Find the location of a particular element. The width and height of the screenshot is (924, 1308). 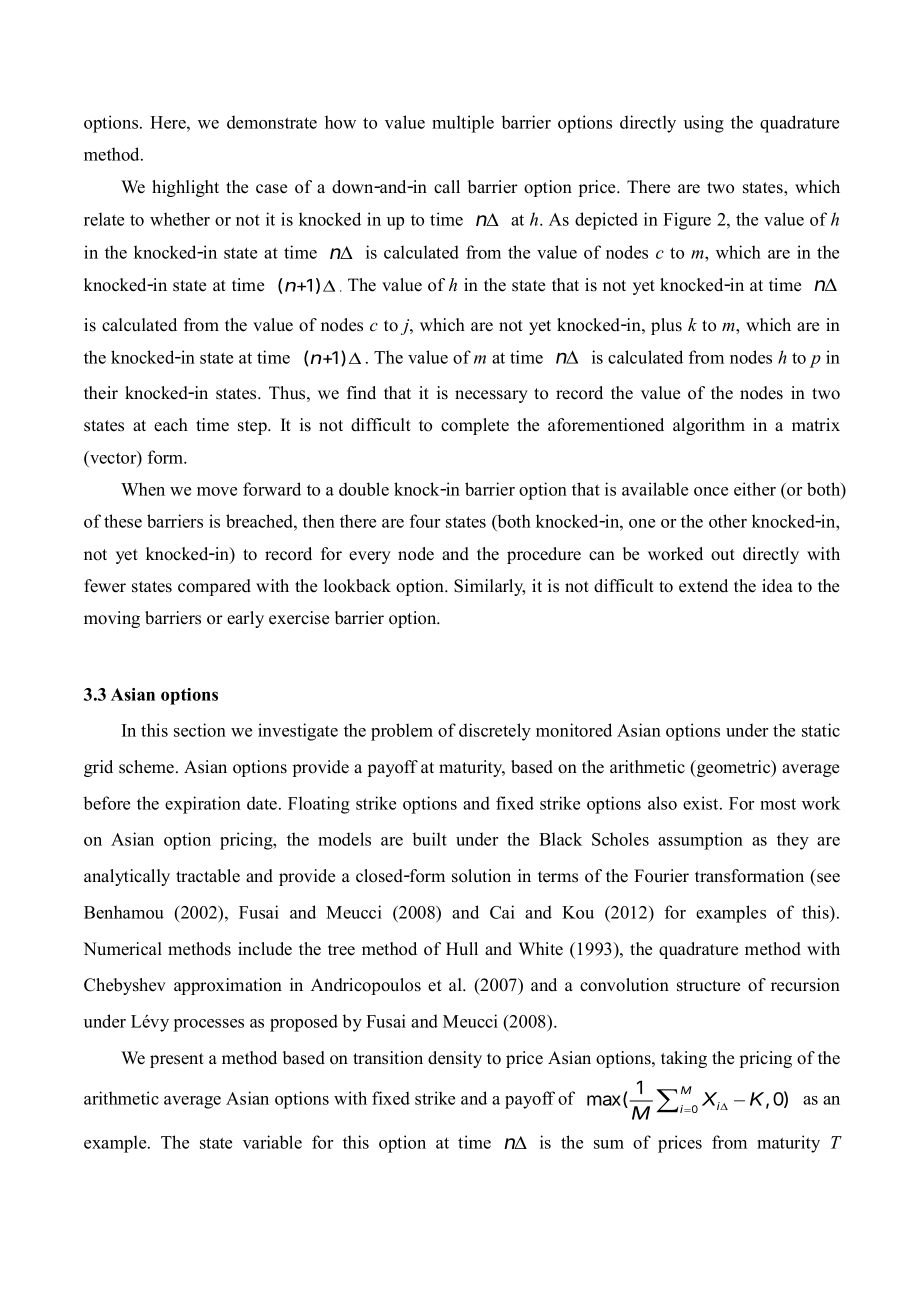

multiple is located at coordinates (463, 124).
